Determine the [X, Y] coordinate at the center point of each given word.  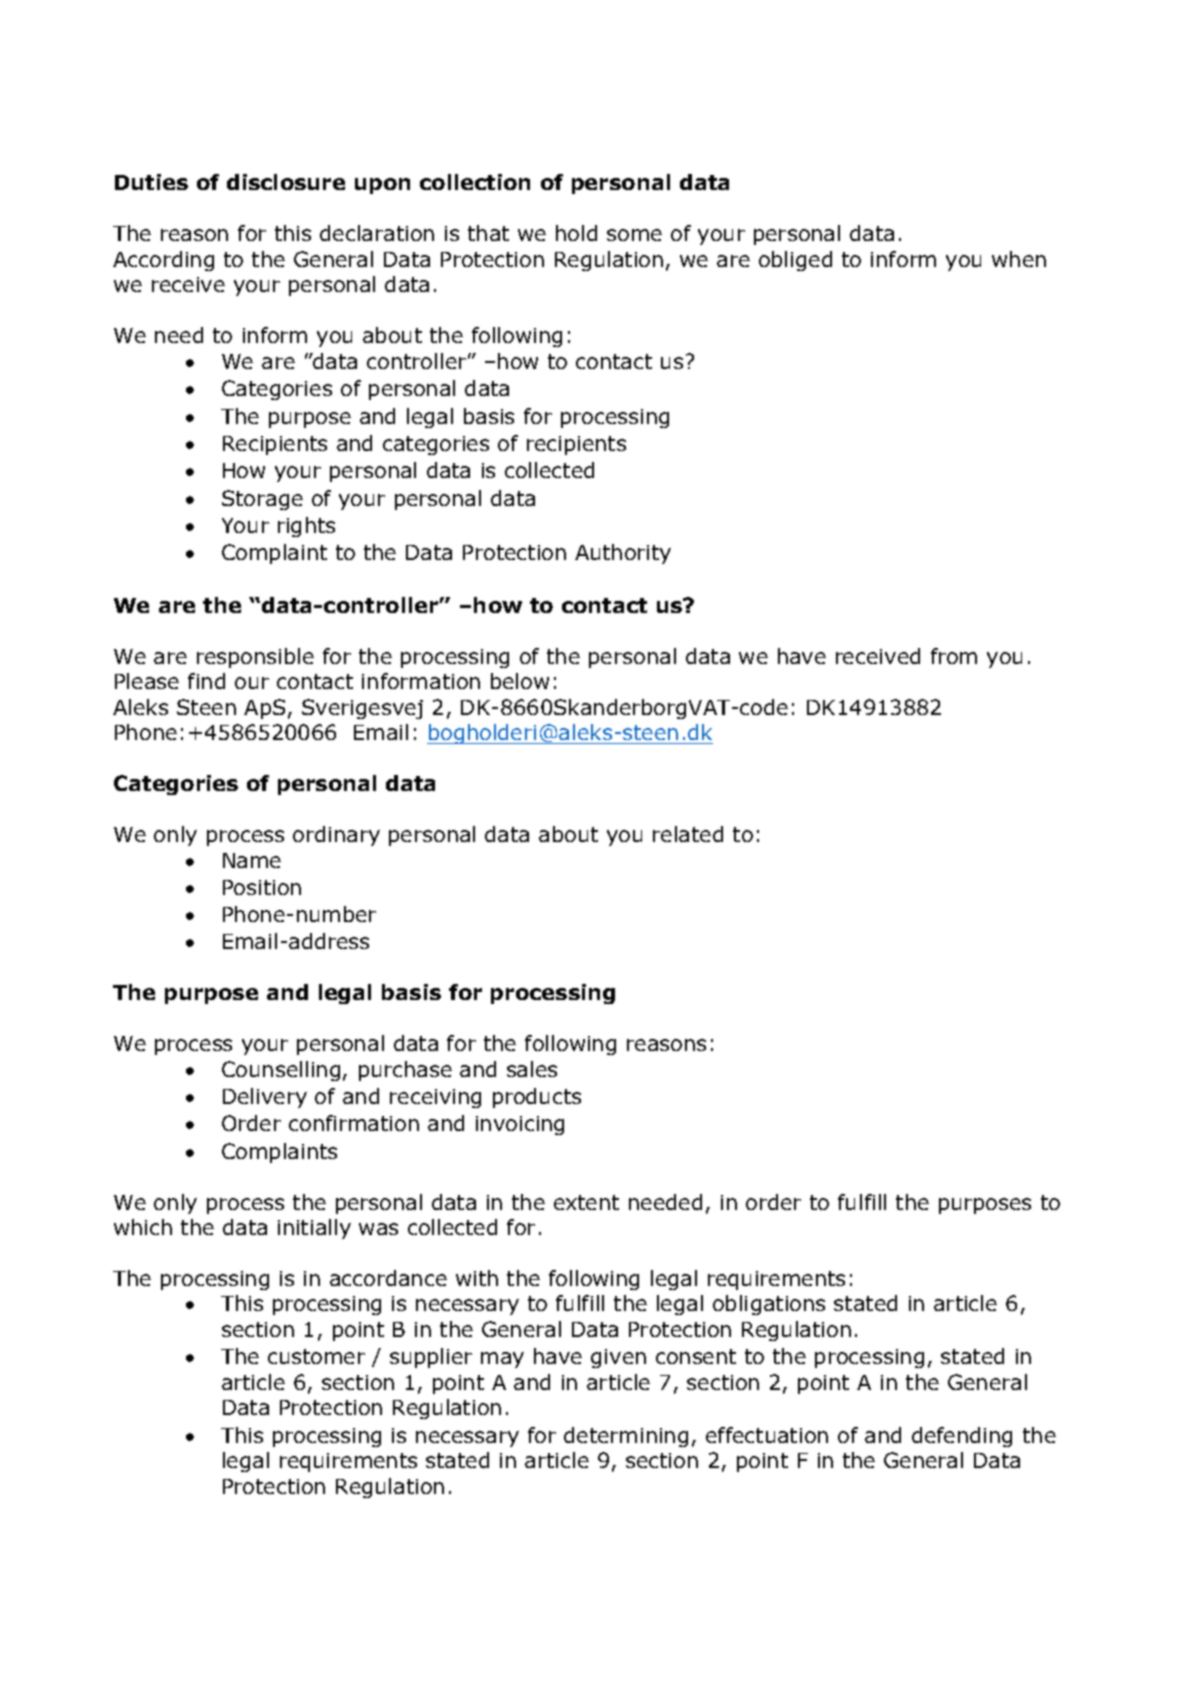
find [206, 681]
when [1019, 259]
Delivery [265, 1098]
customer [316, 1356]
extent [586, 1202]
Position [262, 887]
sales [532, 1069]
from [954, 656]
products [537, 1098]
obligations [769, 1305]
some [634, 235]
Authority [623, 554]
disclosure [286, 182]
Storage [262, 500]
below [520, 681]
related [688, 834]
